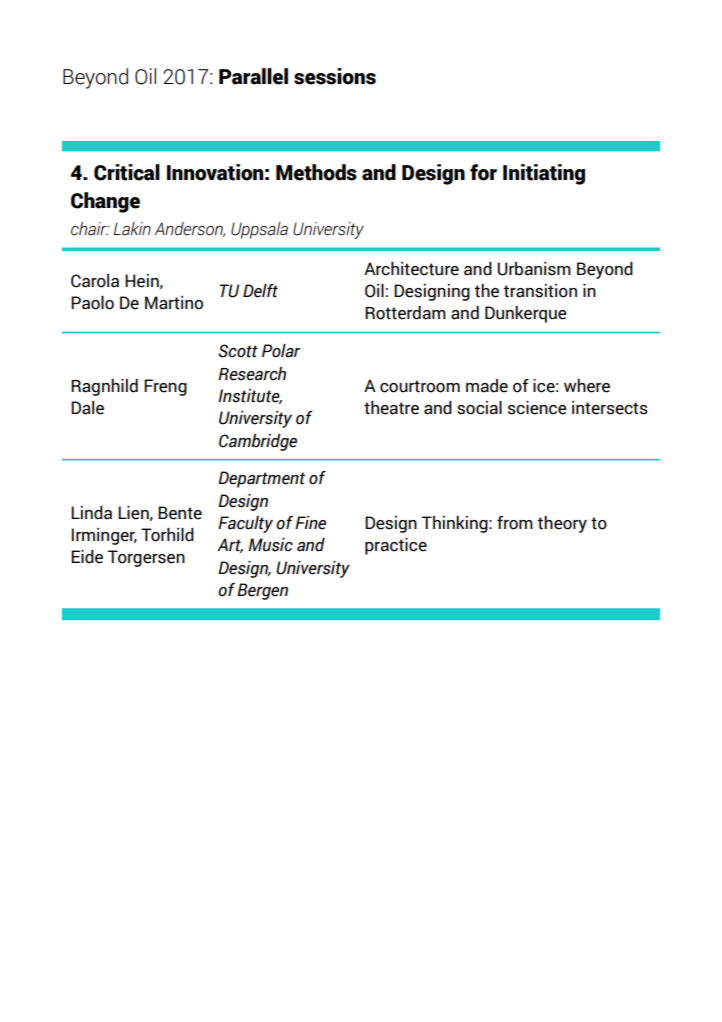 The height and width of the screenshot is (1022, 722). I want to click on sessions, so click(335, 76).
